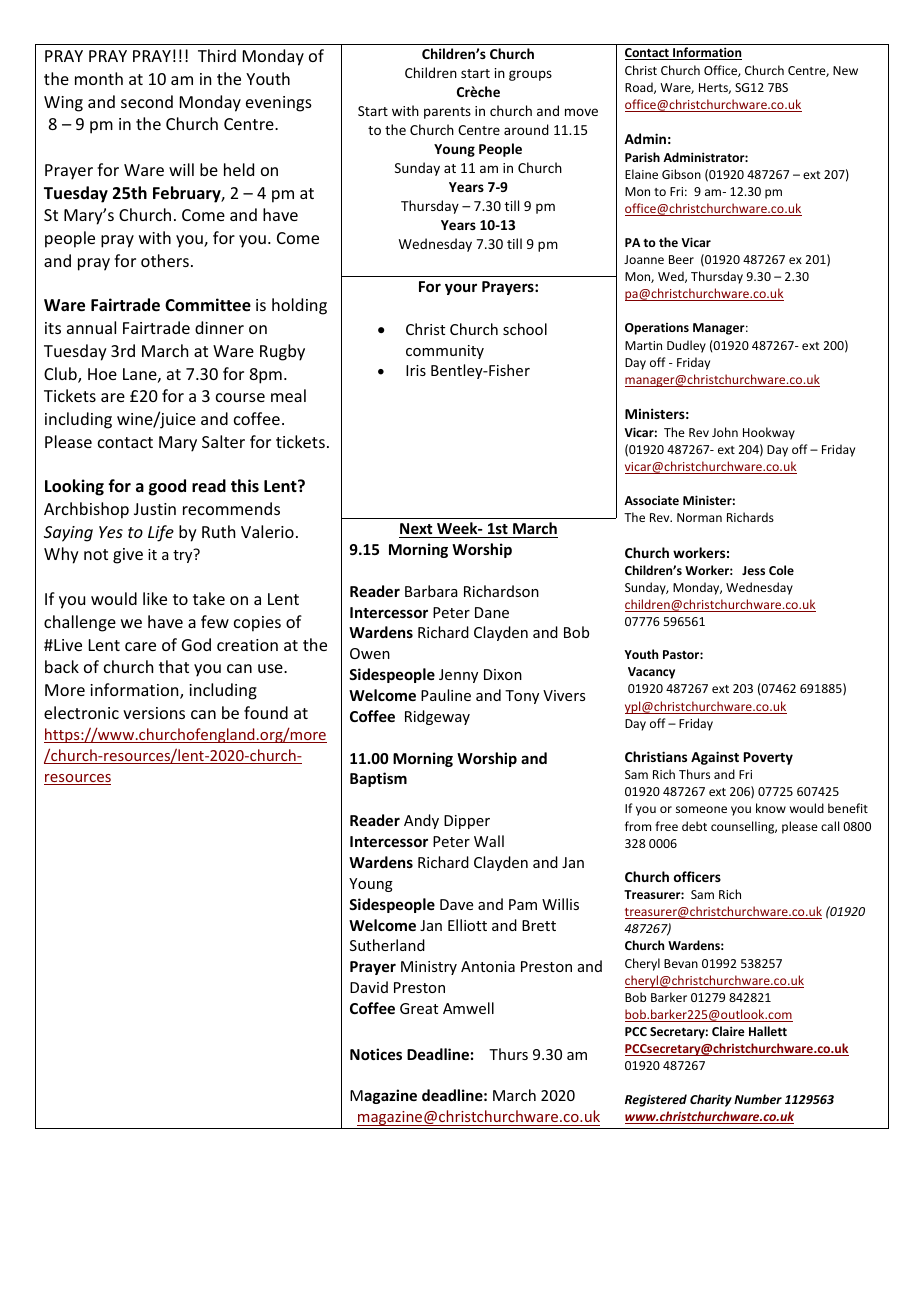 Image resolution: width=924 pixels, height=1308 pixels. Describe the element at coordinates (419, 1008) in the image. I see `Great` at that location.
